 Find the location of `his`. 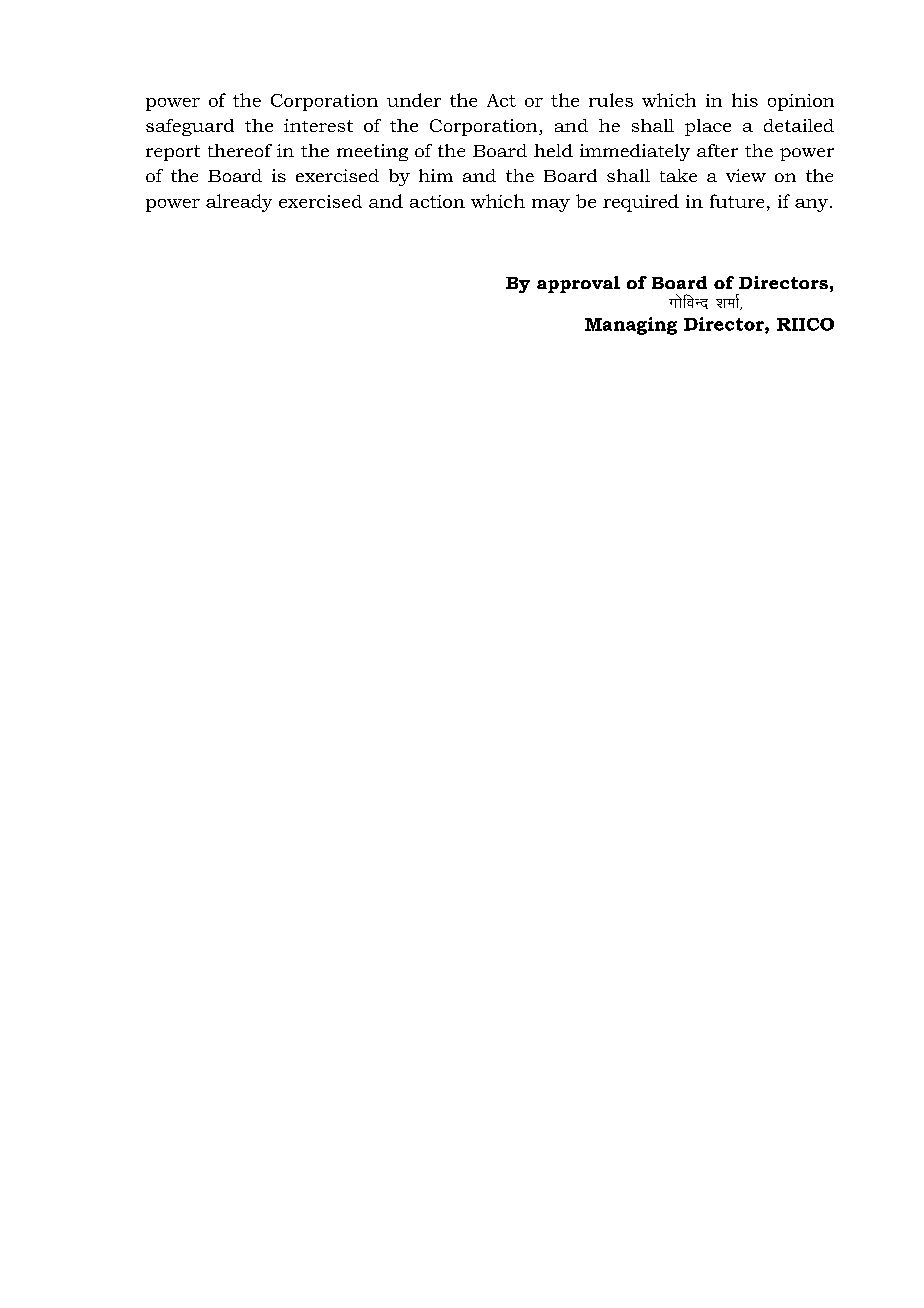

his is located at coordinates (745, 100).
